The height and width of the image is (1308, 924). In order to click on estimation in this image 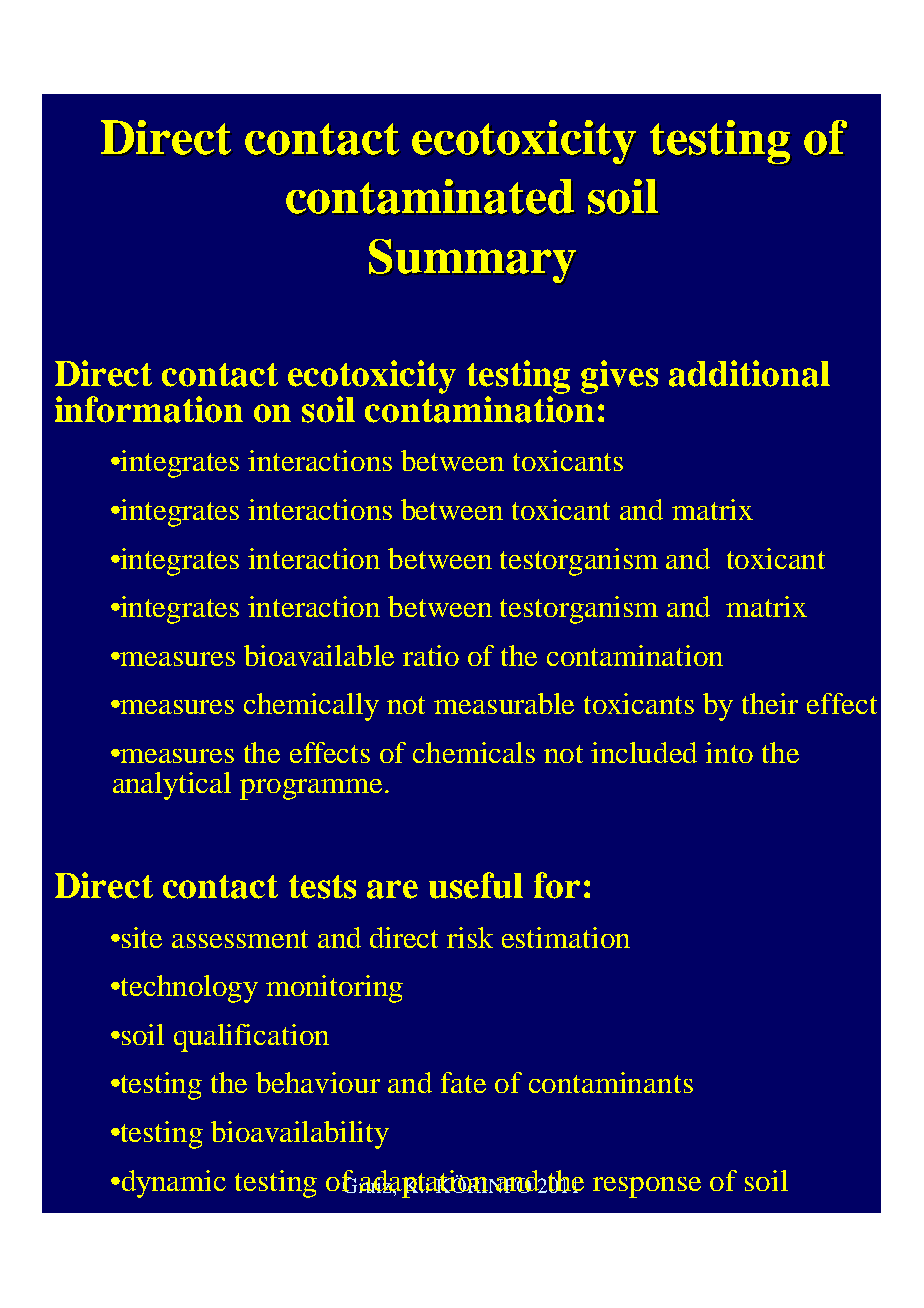, I will do `click(566, 937)`.
